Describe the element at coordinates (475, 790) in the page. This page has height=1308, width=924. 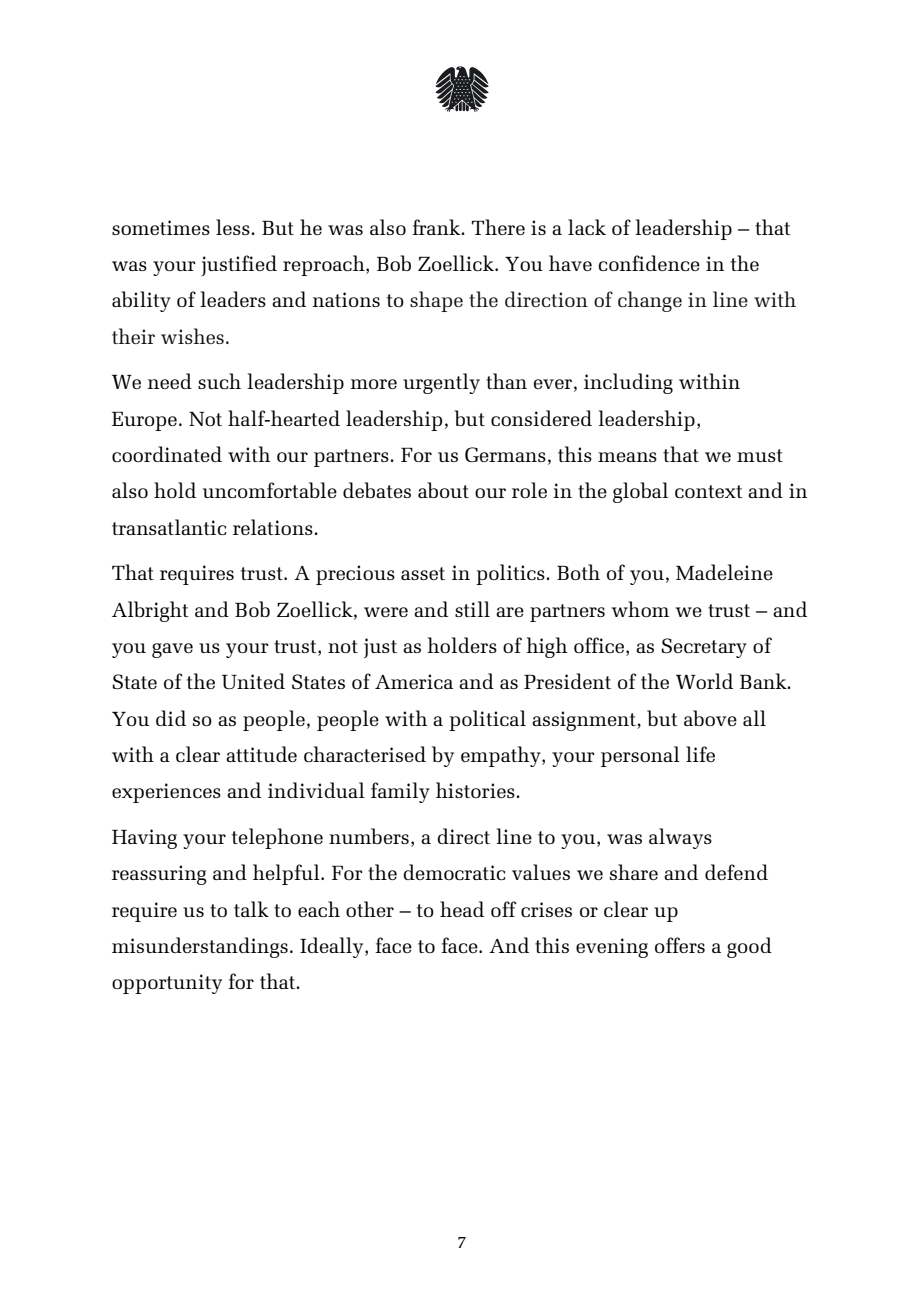
I see `histories` at that location.
